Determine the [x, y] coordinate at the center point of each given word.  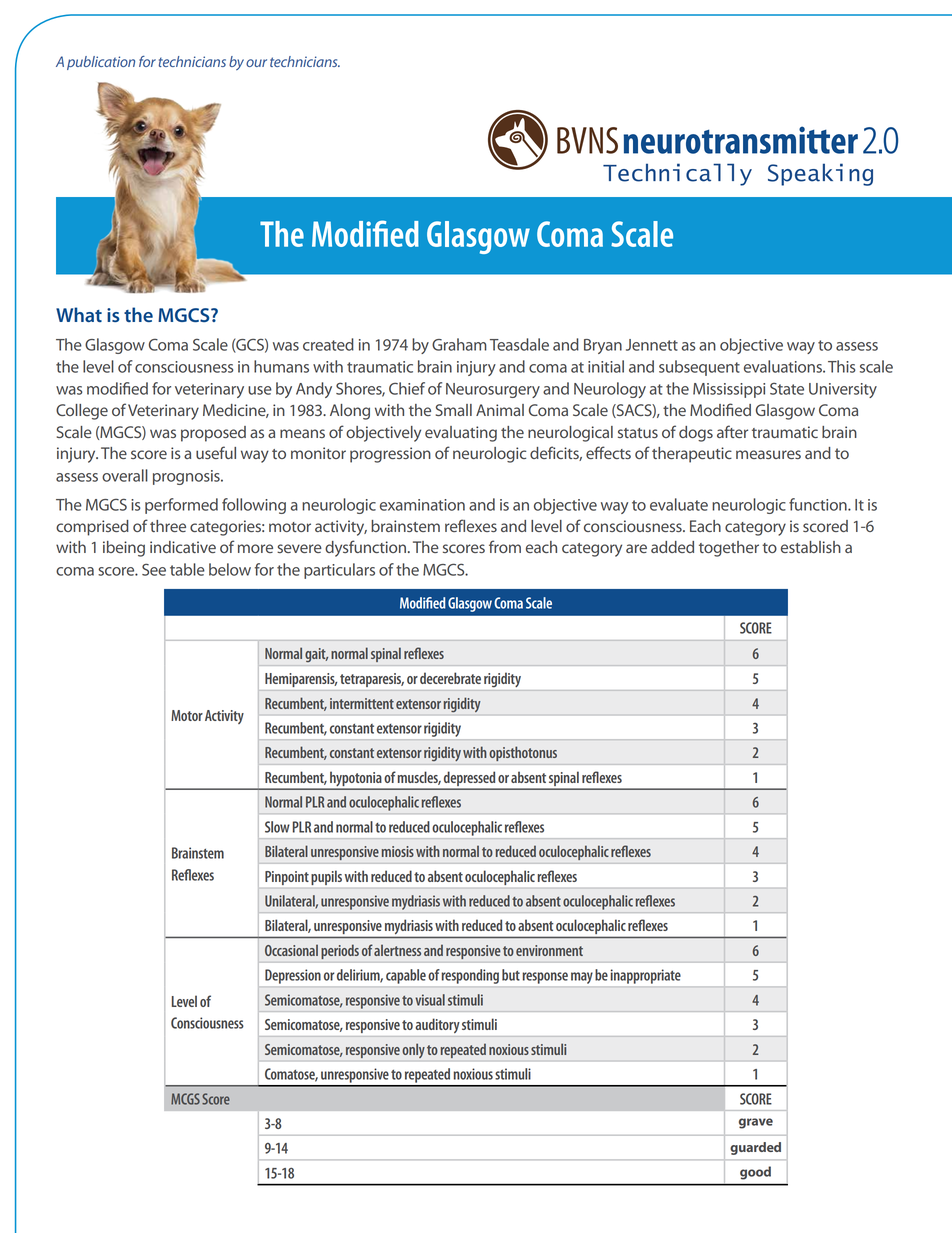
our [256, 63]
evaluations [784, 366]
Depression [293, 976]
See [154, 569]
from [505, 546]
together [729, 549]
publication [101, 63]
